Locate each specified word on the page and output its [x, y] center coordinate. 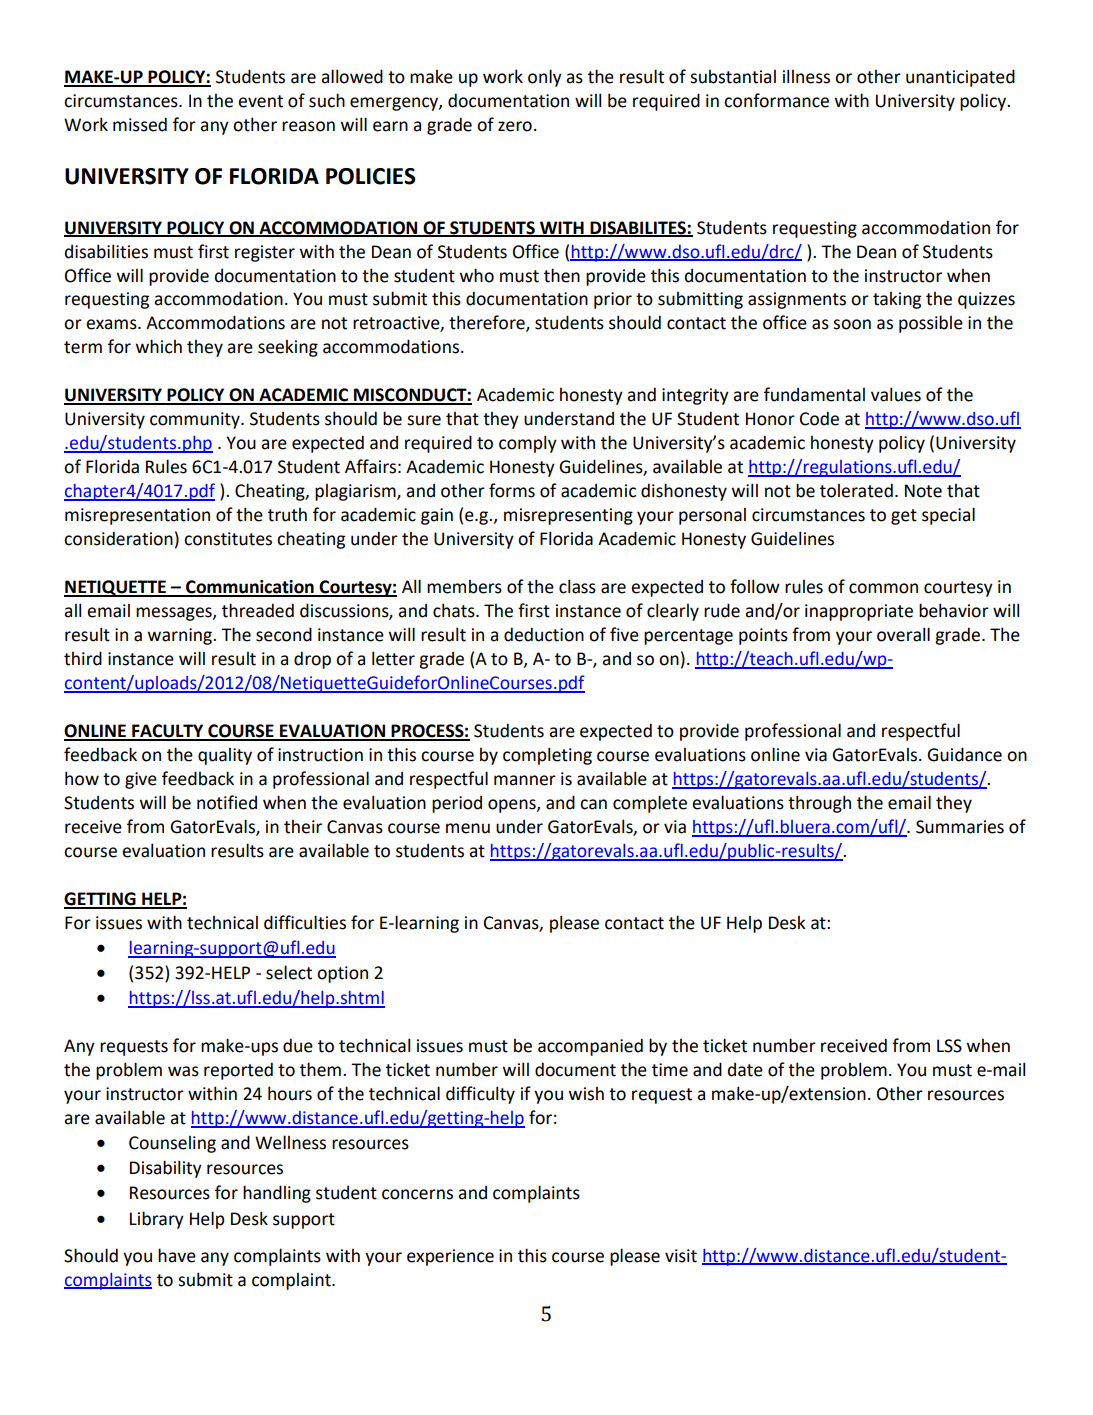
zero [515, 126]
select [289, 972]
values [896, 394]
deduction [544, 634]
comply [528, 444]
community [196, 420]
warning [181, 636]
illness [806, 76]
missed [140, 124]
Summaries [960, 827]
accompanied [590, 1047]
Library [157, 1220]
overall [903, 634]
